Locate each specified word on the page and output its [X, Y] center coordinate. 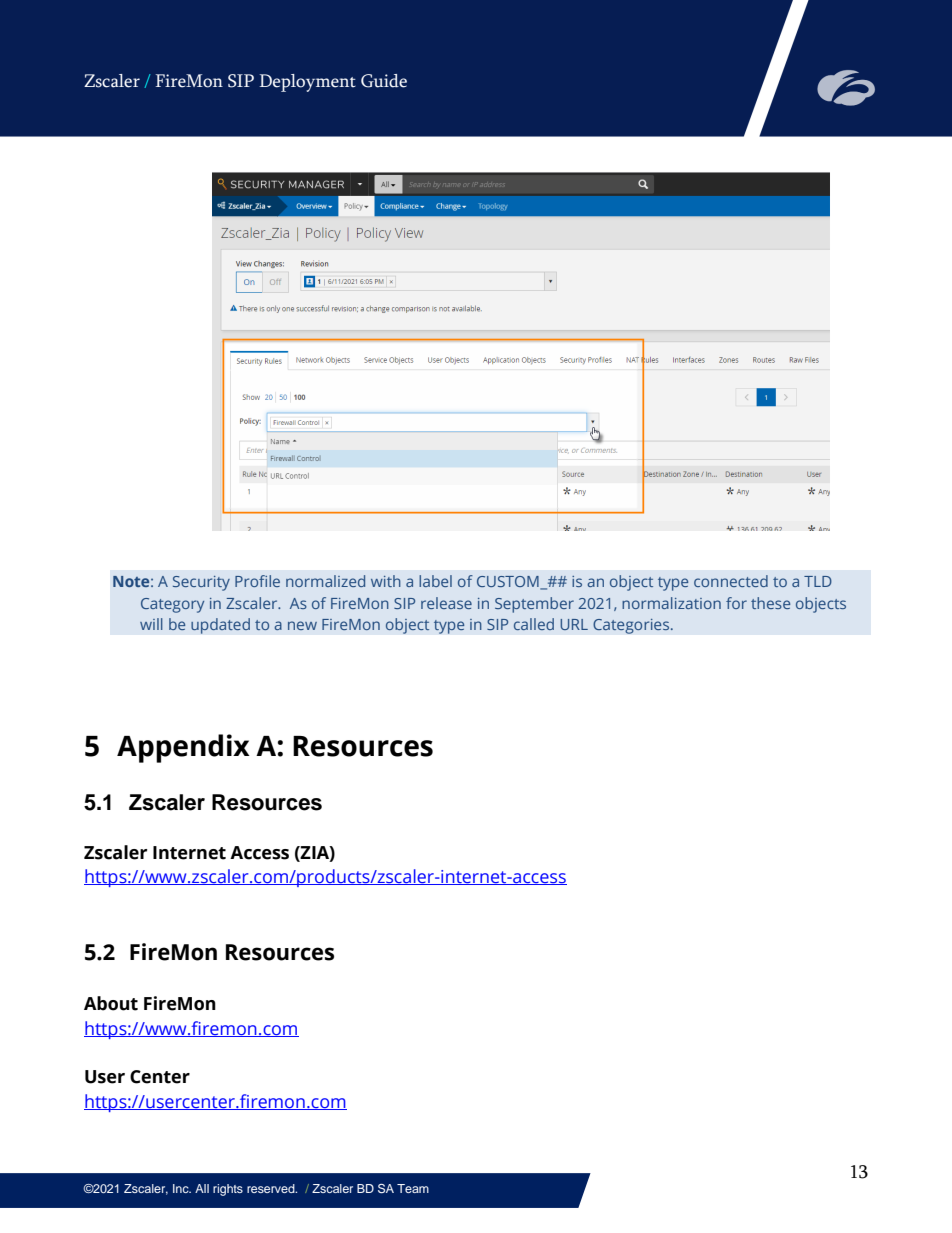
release [446, 603]
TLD [818, 581]
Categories [631, 626]
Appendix [183, 748]
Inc [182, 1188]
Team [413, 1188]
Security [201, 583]
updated [220, 626]
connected [731, 581]
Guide [384, 81]
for [736, 603]
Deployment [308, 83]
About [111, 1003]
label [435, 581]
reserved [272, 1188]
